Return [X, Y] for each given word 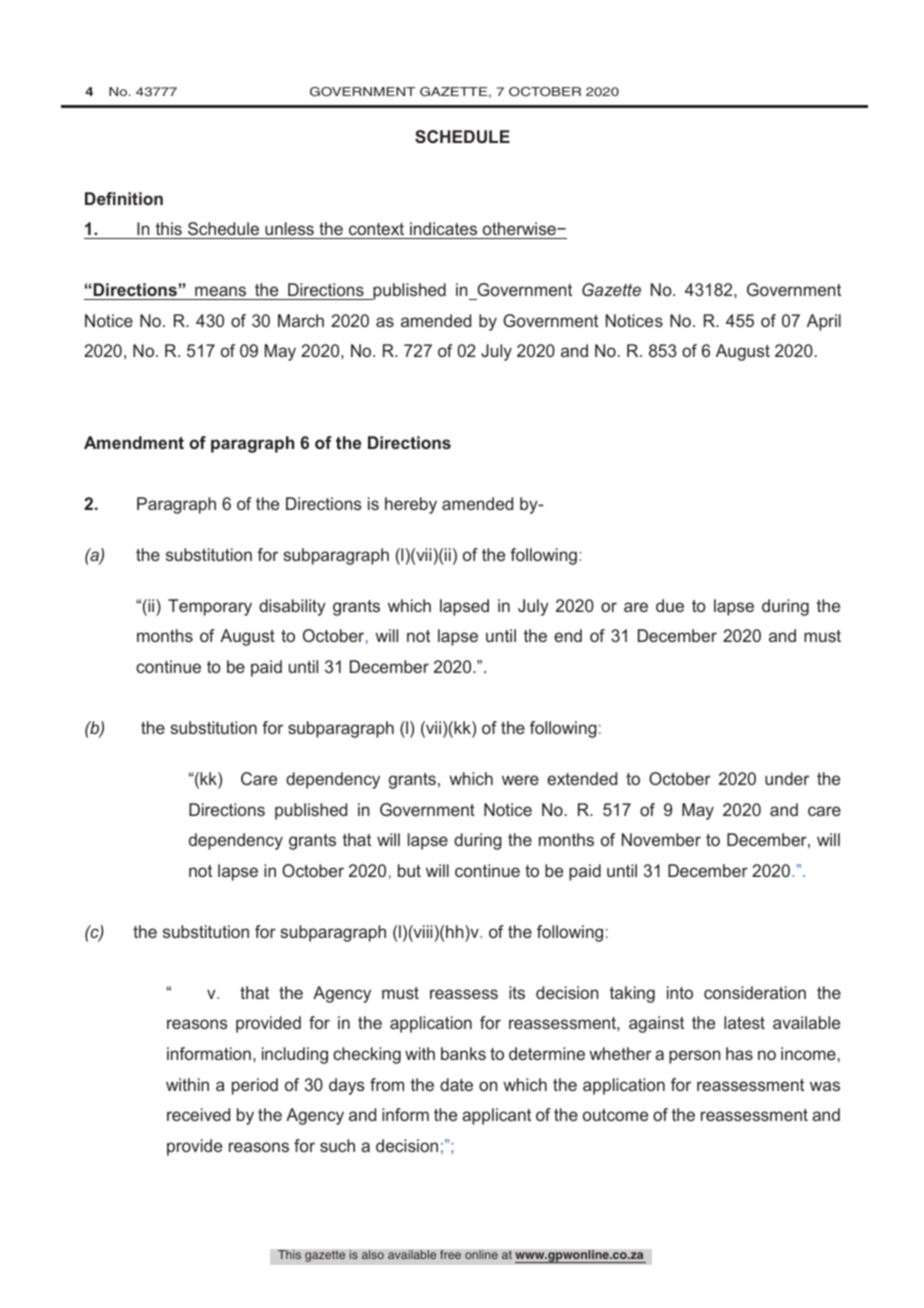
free [450, 1254]
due [670, 605]
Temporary [210, 607]
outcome [615, 1115]
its [517, 992]
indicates [443, 228]
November [661, 839]
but [409, 870]
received [198, 1114]
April [824, 322]
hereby [411, 505]
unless [289, 228]
